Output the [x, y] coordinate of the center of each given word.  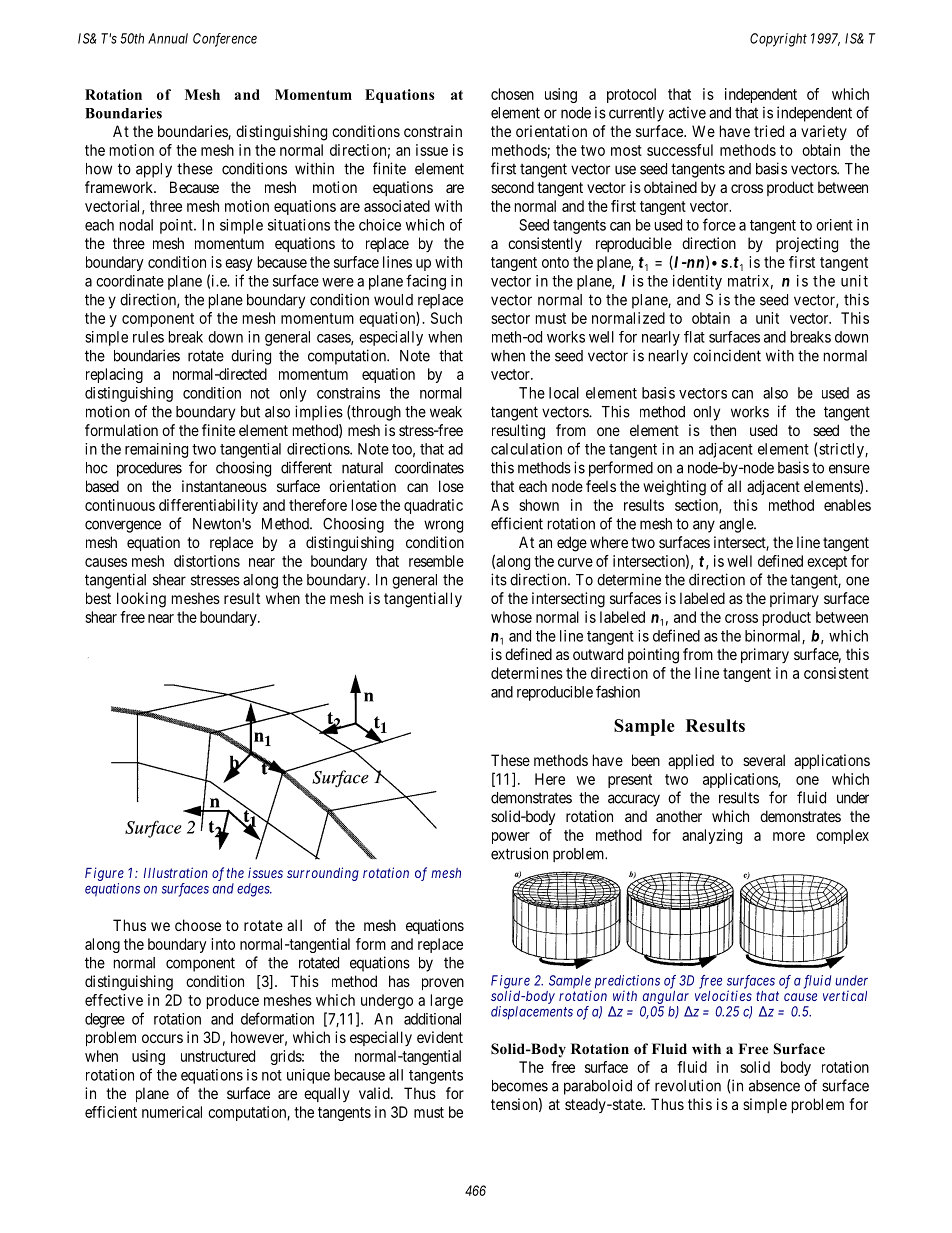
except [827, 563]
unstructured [218, 1056]
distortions [207, 561]
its [499, 579]
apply [154, 170]
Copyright [778, 40]
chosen [512, 94]
